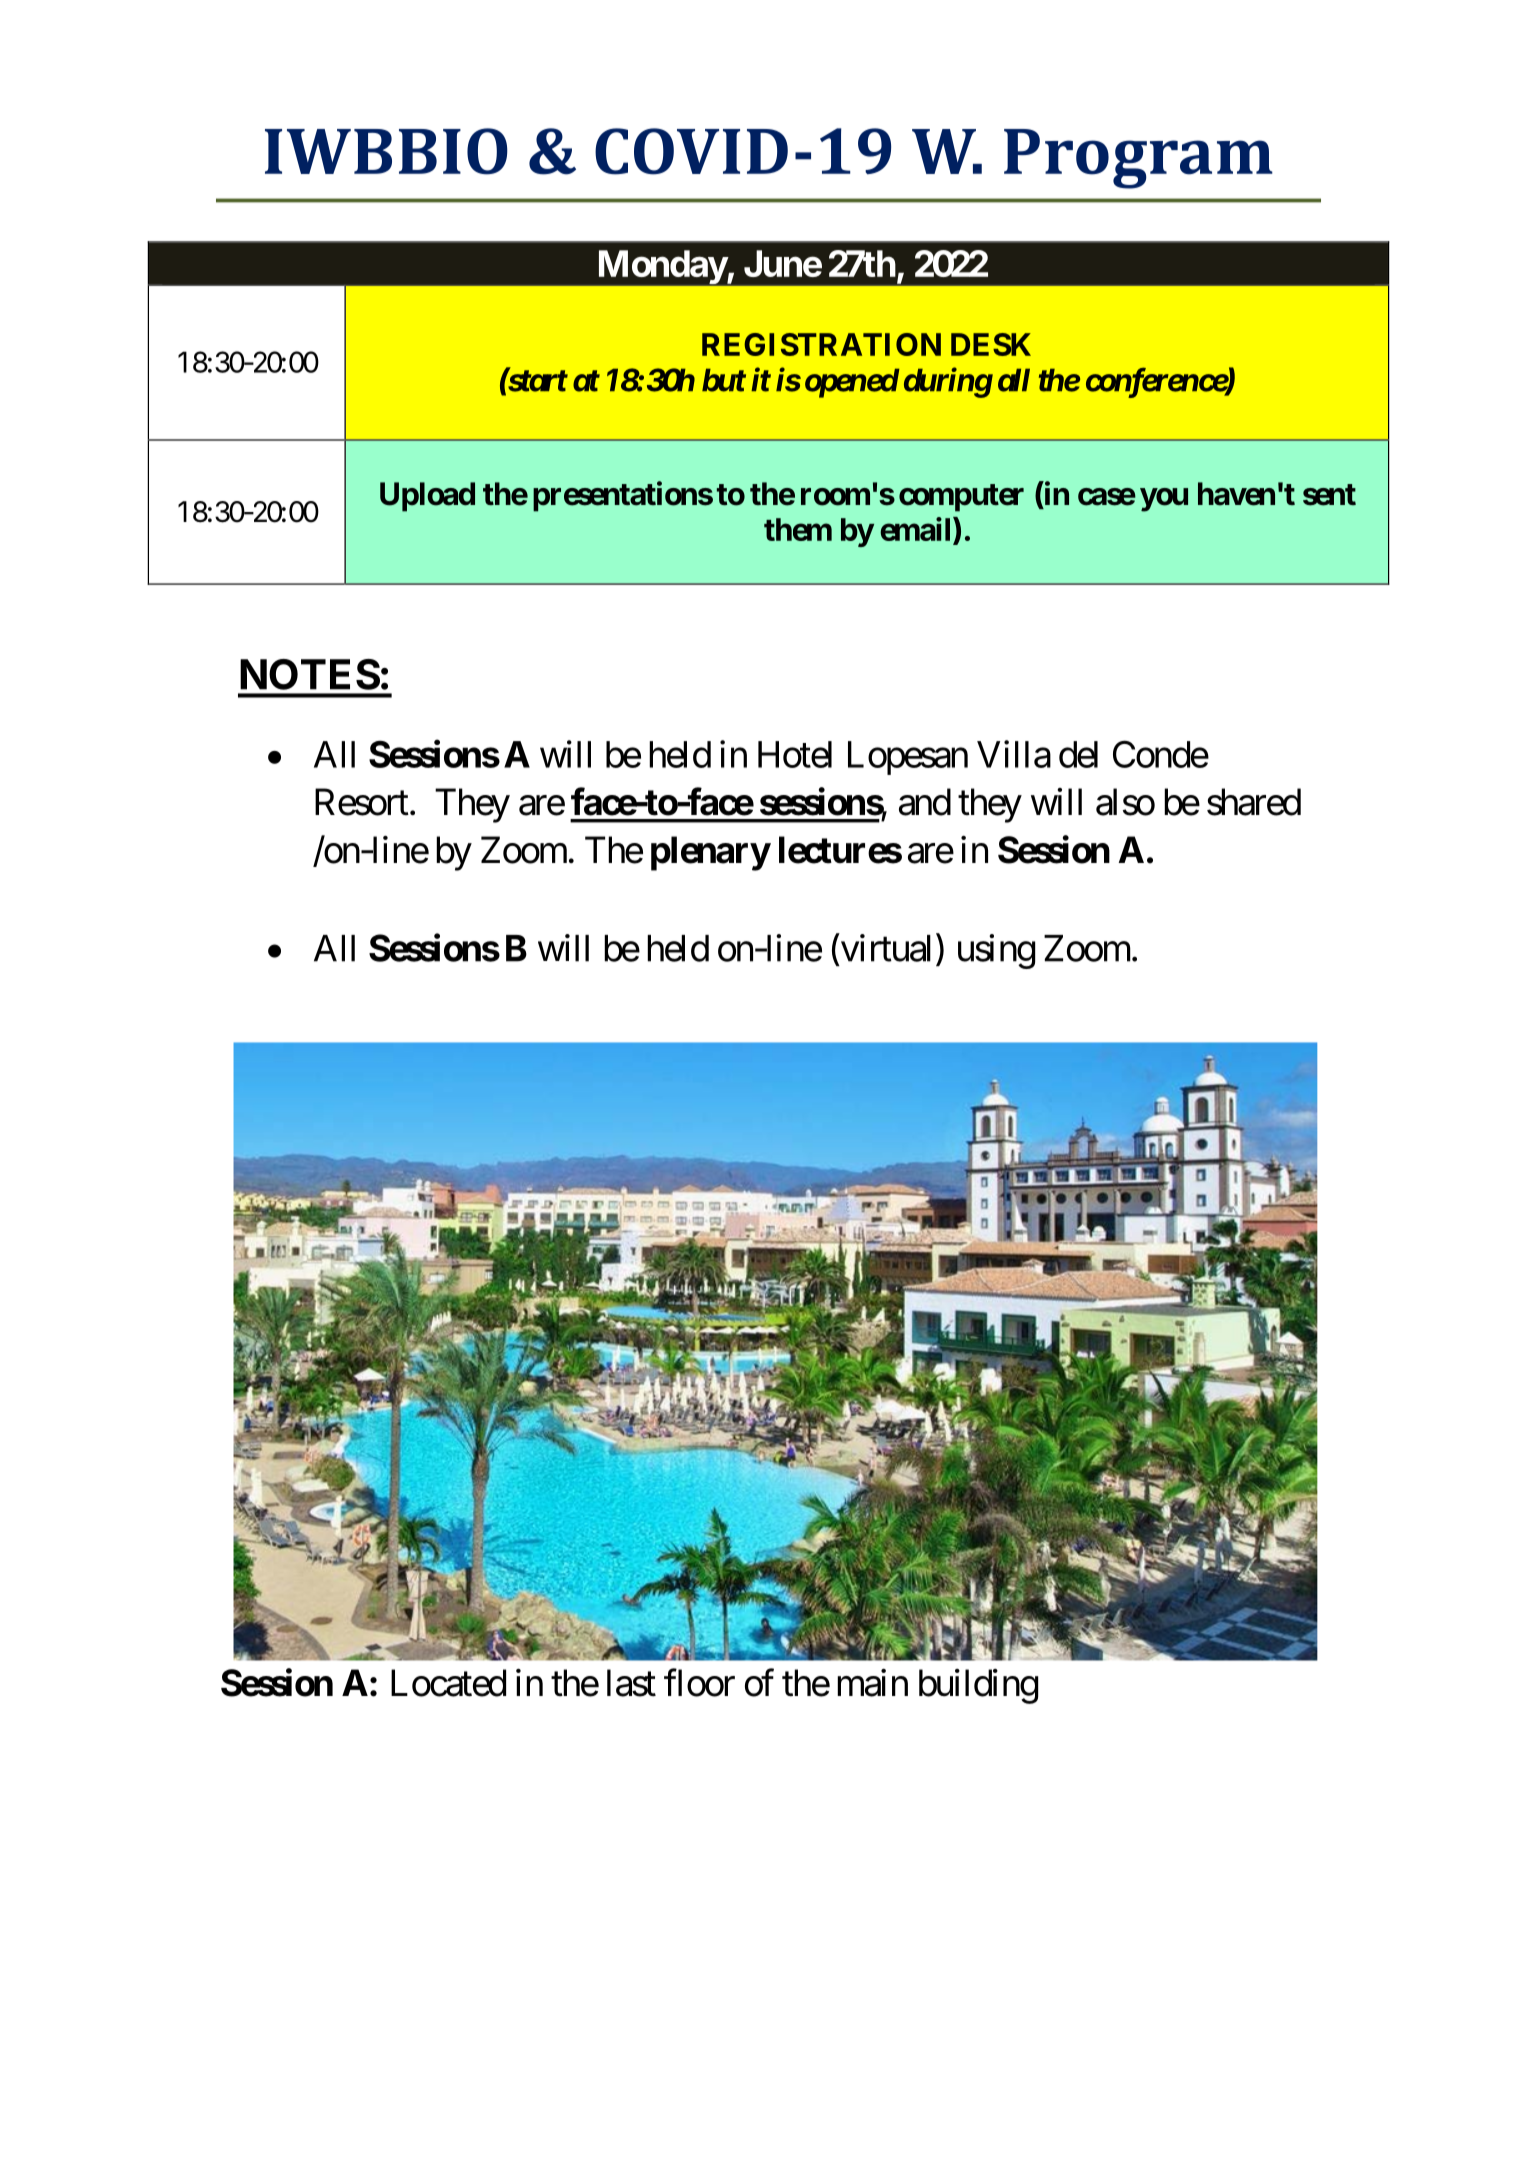 Image resolution: width=1537 pixels, height=2174 pixels. I want to click on del, so click(1078, 754).
